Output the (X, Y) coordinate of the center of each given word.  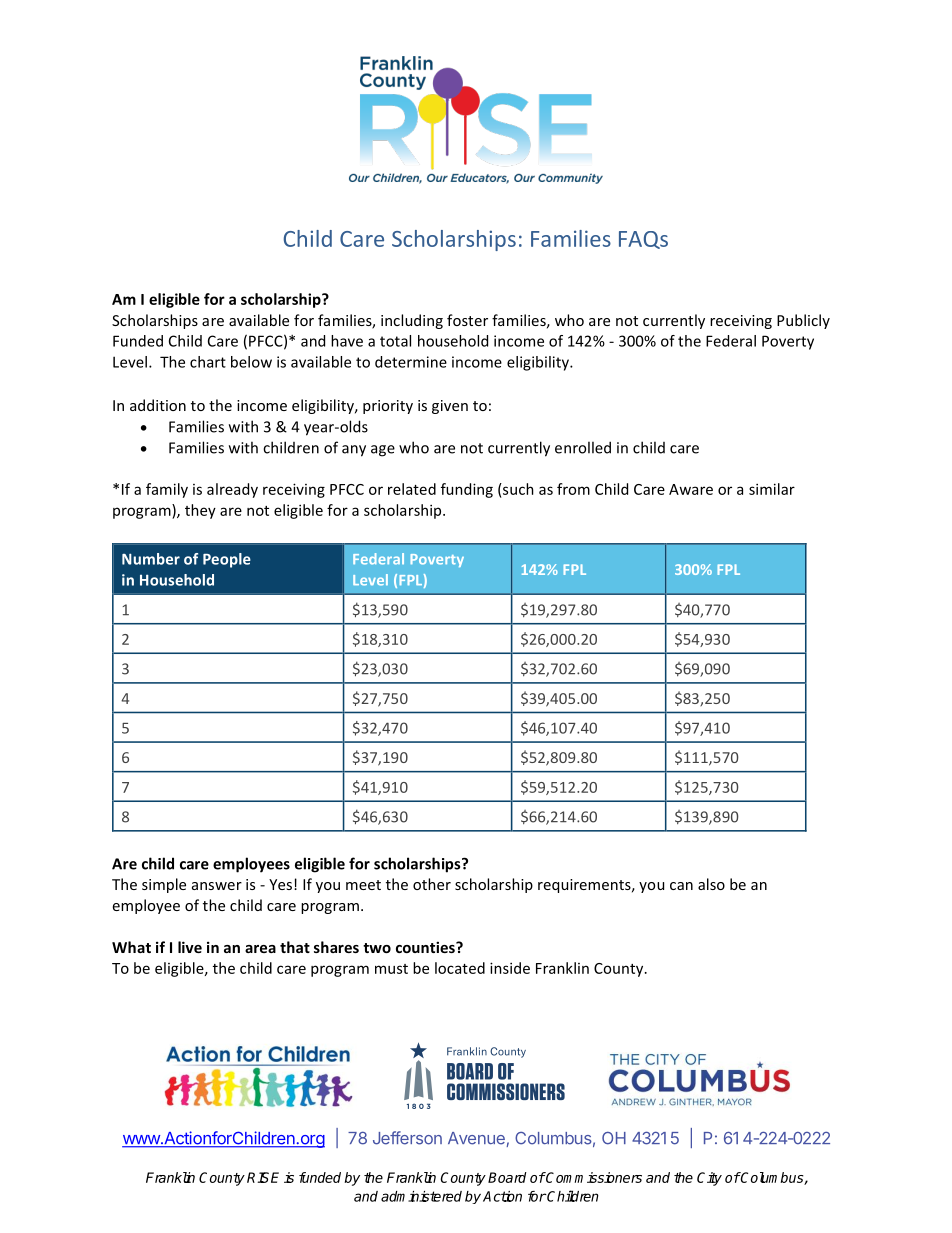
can (681, 886)
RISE (263, 1177)
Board (507, 1177)
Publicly (803, 321)
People (227, 560)
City (709, 1179)
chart (208, 362)
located (460, 968)
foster (467, 320)
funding (467, 490)
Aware (691, 489)
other (432, 884)
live (190, 947)
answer (217, 886)
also (711, 884)
